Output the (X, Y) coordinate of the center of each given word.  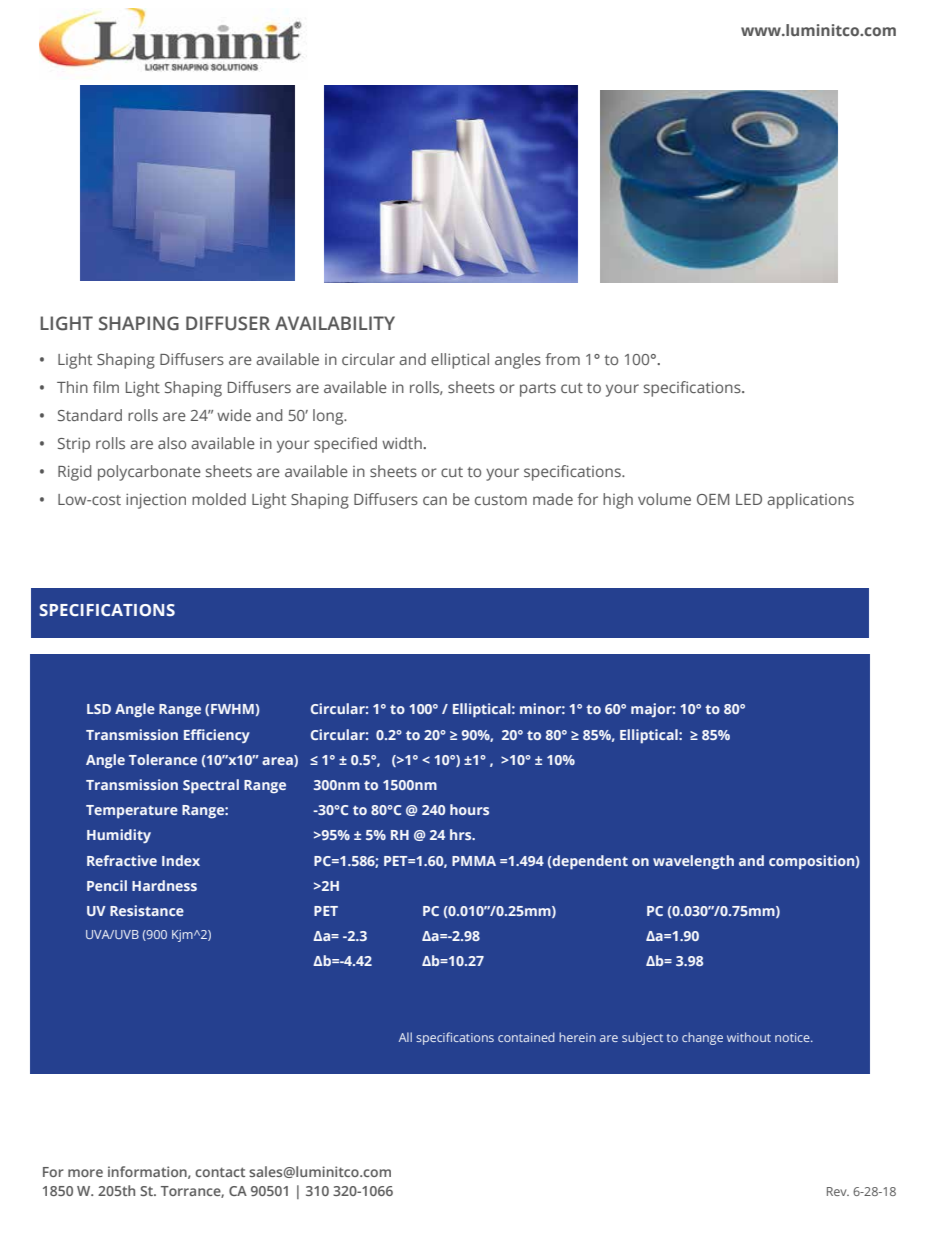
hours (469, 809)
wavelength (693, 862)
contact (220, 1172)
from (562, 359)
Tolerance (163, 759)
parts (538, 390)
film (106, 387)
